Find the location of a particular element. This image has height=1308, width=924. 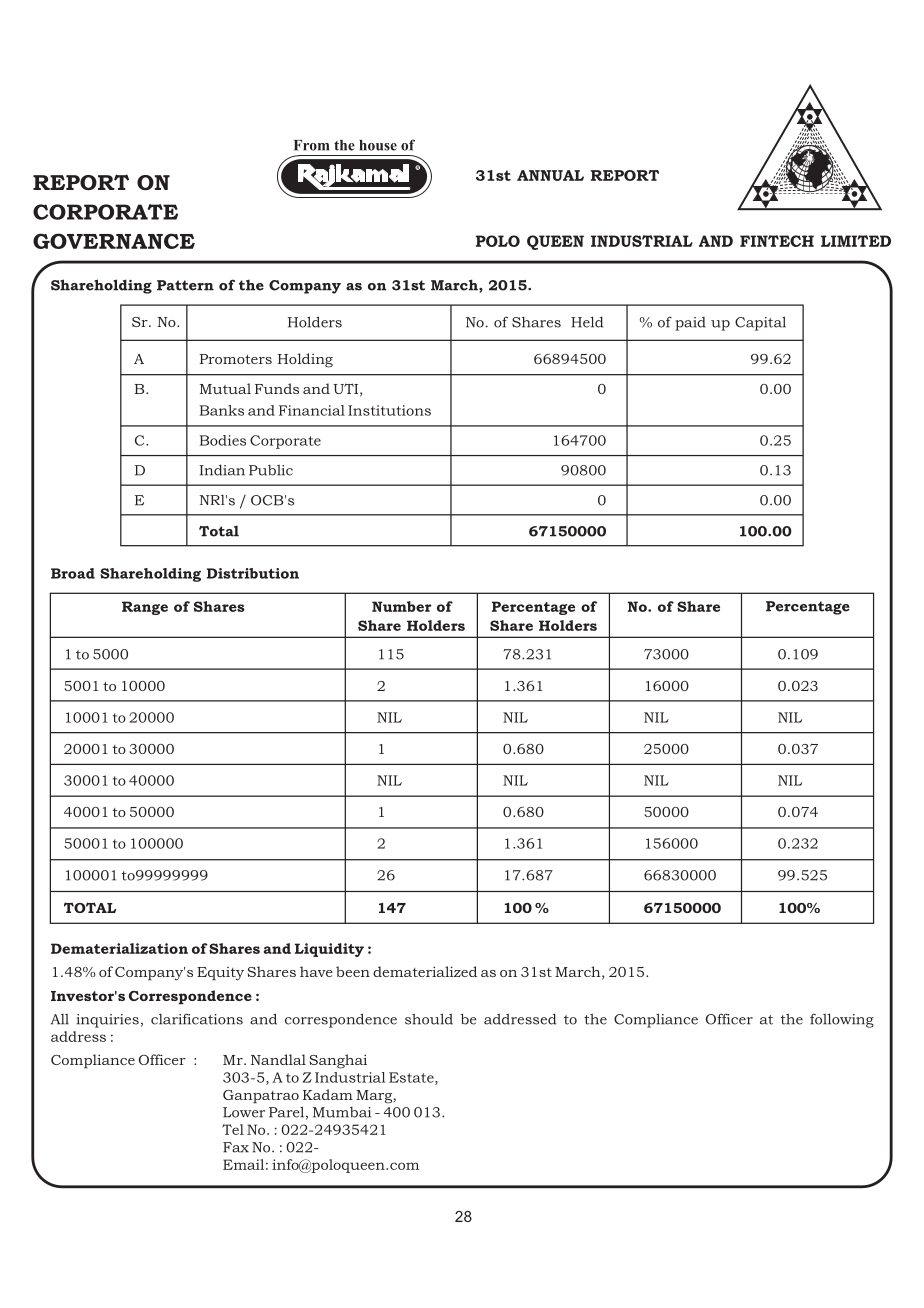

FINTECH is located at coordinates (777, 241).
